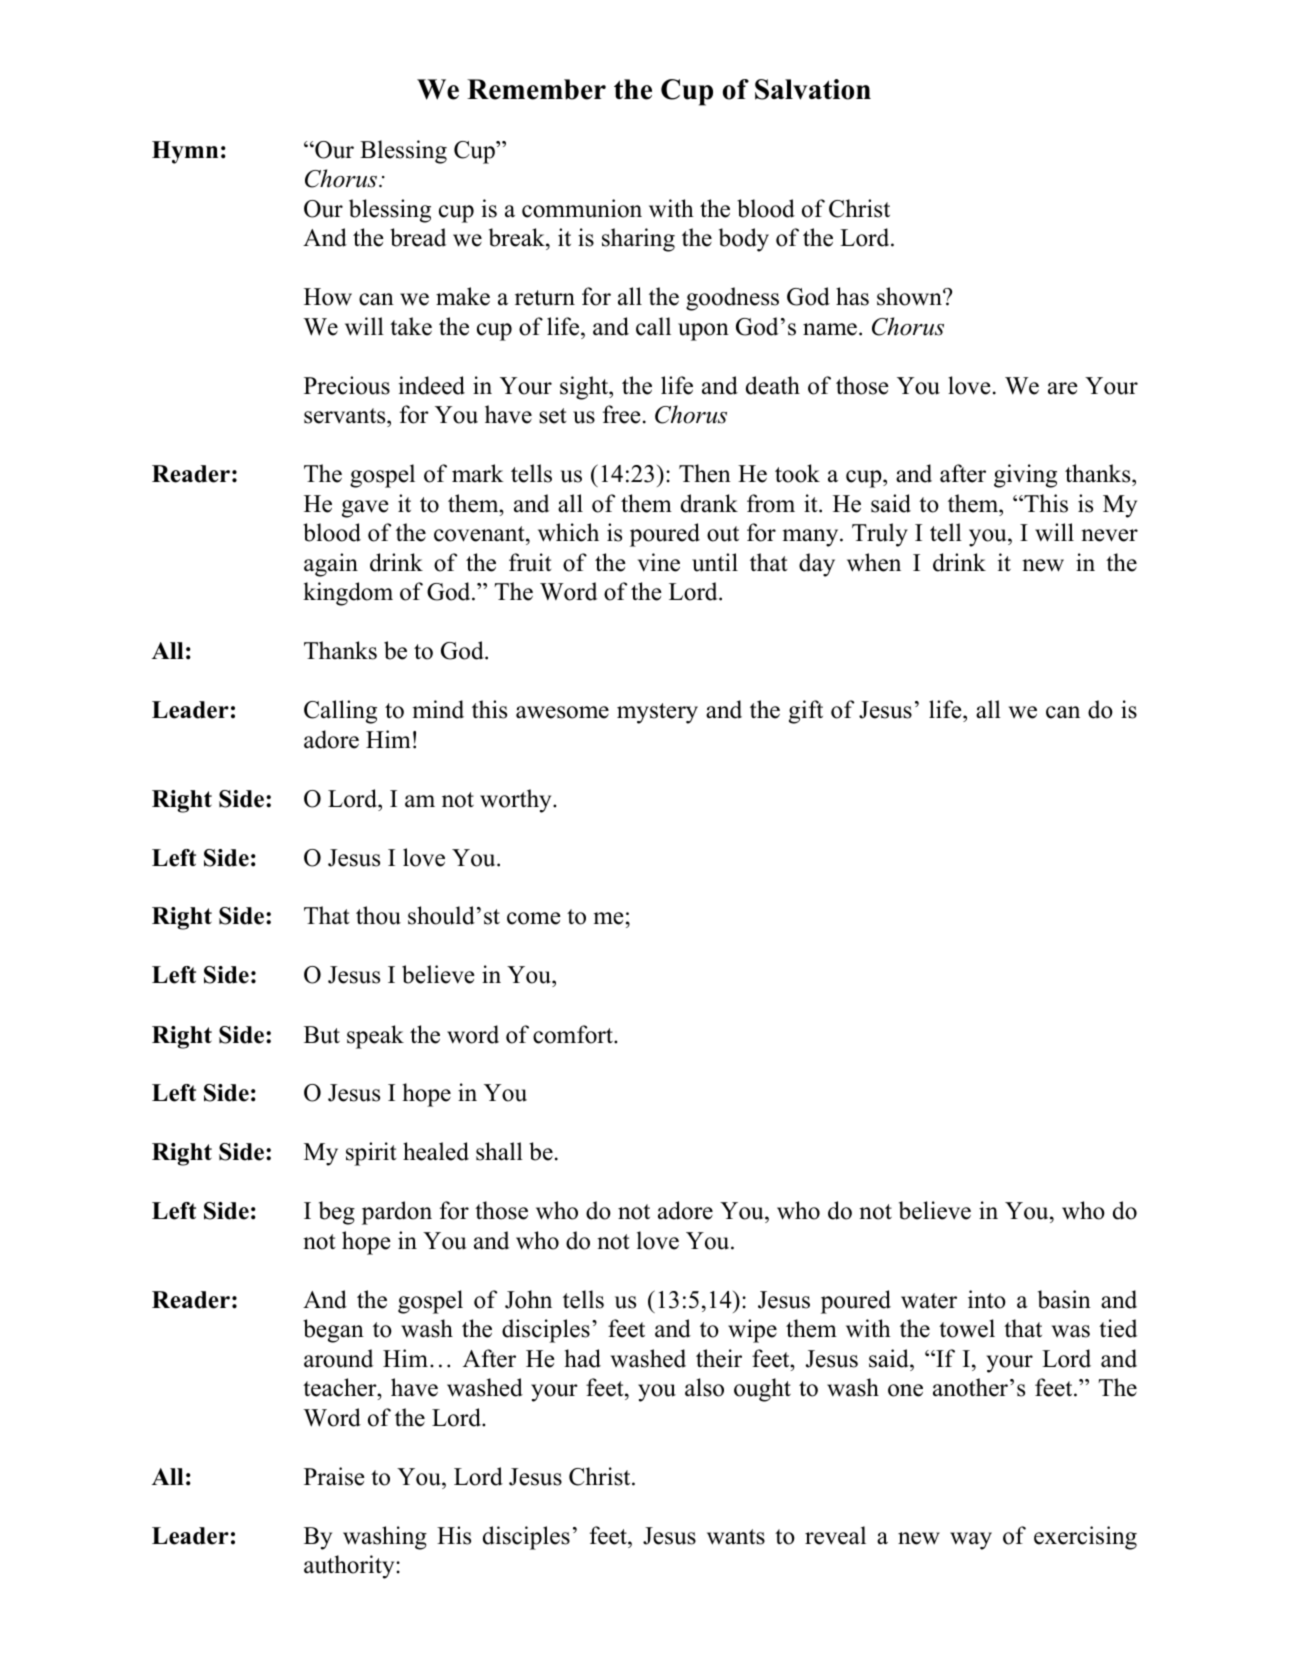  What do you see at coordinates (185, 152) in the screenshot?
I see `Hymn` at bounding box center [185, 152].
